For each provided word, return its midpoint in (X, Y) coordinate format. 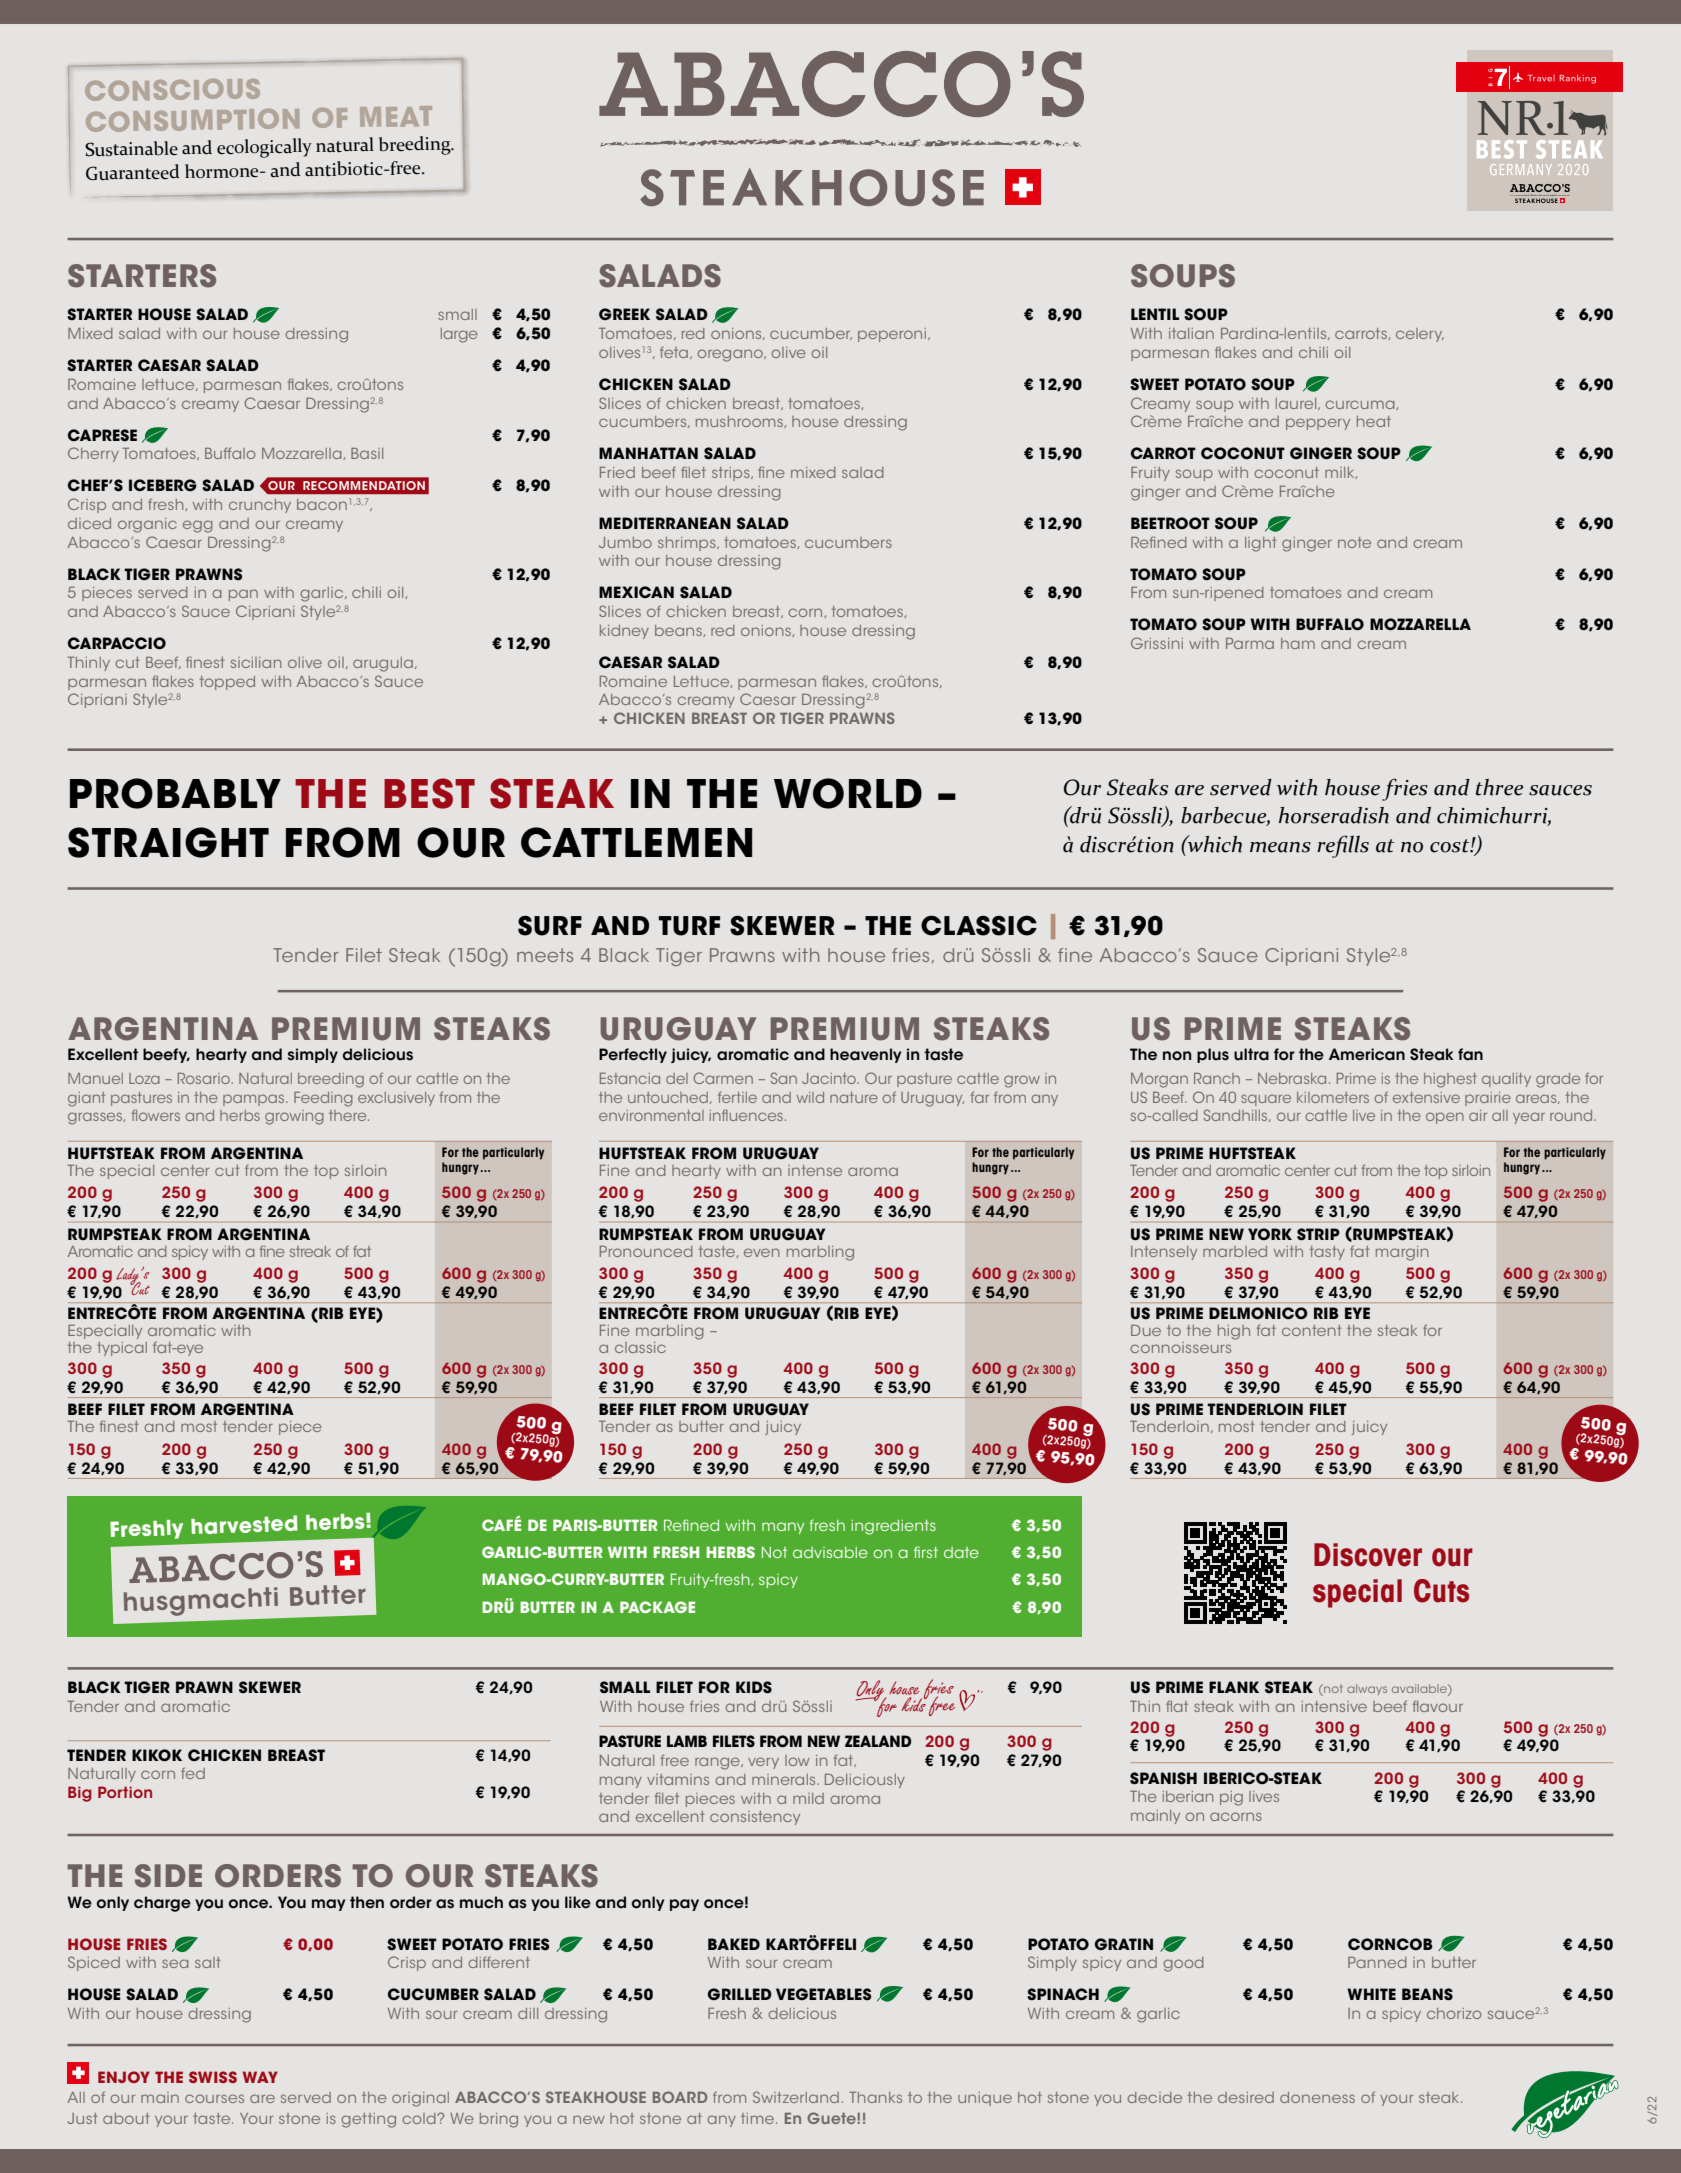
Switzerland (796, 2097)
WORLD (848, 793)
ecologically (264, 148)
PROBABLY (175, 793)
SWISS (213, 2077)
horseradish (1334, 815)
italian (1191, 333)
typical (122, 1349)
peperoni (892, 335)
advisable (830, 1552)
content (1312, 1330)
